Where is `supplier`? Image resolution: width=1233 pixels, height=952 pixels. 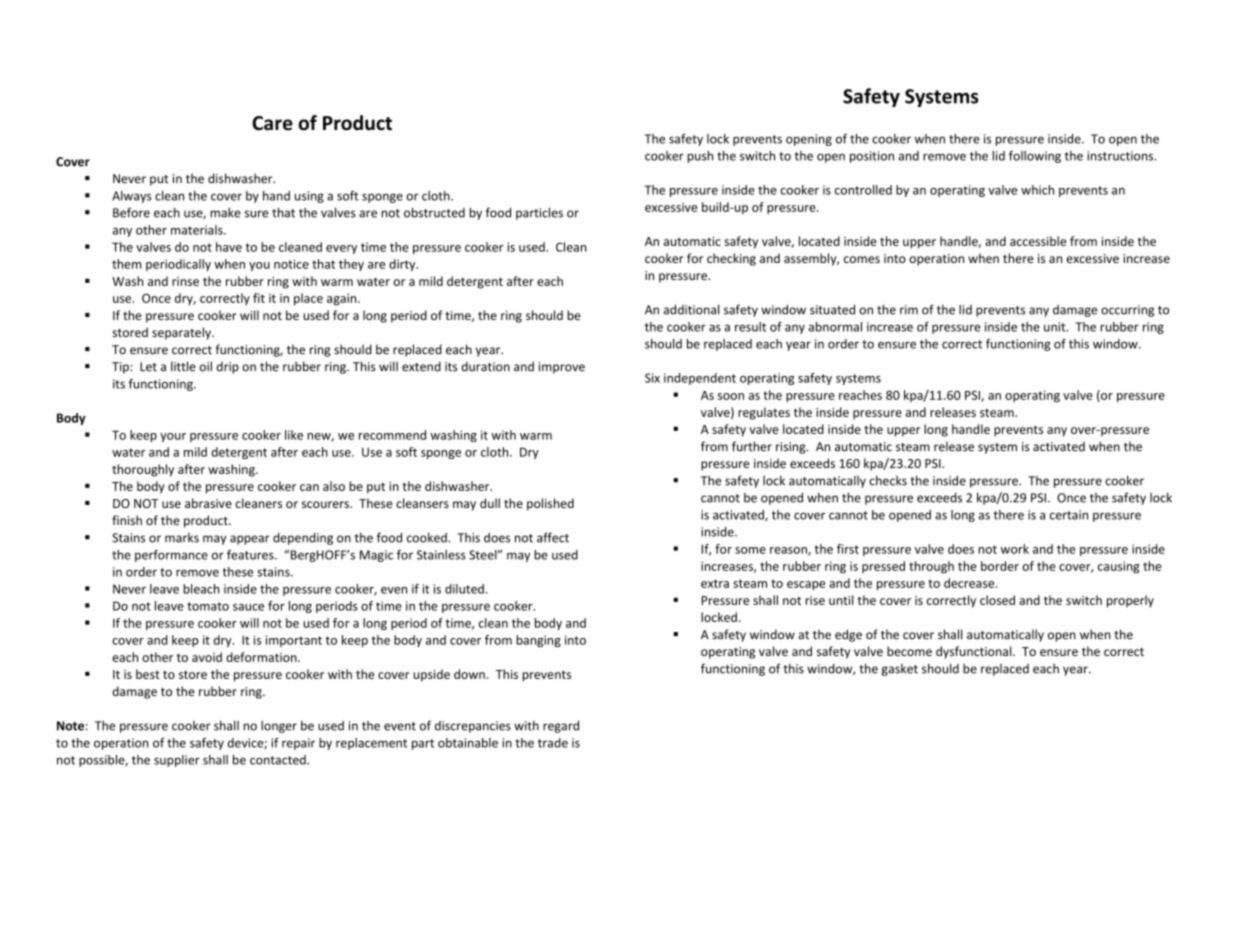 supplier is located at coordinates (177, 761).
